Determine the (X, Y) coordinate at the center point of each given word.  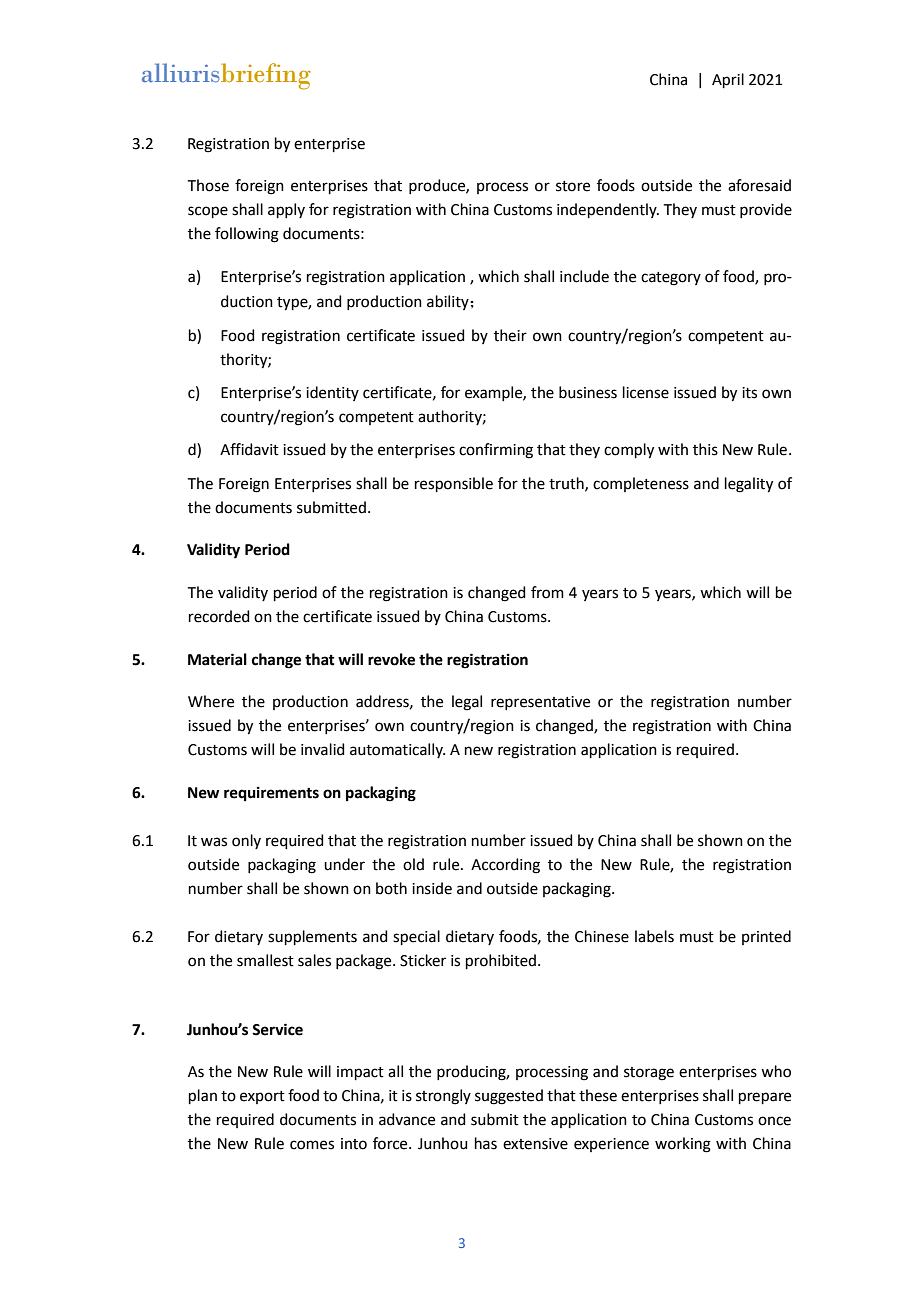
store (573, 186)
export (262, 1097)
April (728, 80)
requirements (271, 794)
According (505, 866)
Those (208, 185)
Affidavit (249, 449)
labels (654, 936)
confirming (496, 451)
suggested (509, 1097)
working (683, 1145)
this (705, 449)
